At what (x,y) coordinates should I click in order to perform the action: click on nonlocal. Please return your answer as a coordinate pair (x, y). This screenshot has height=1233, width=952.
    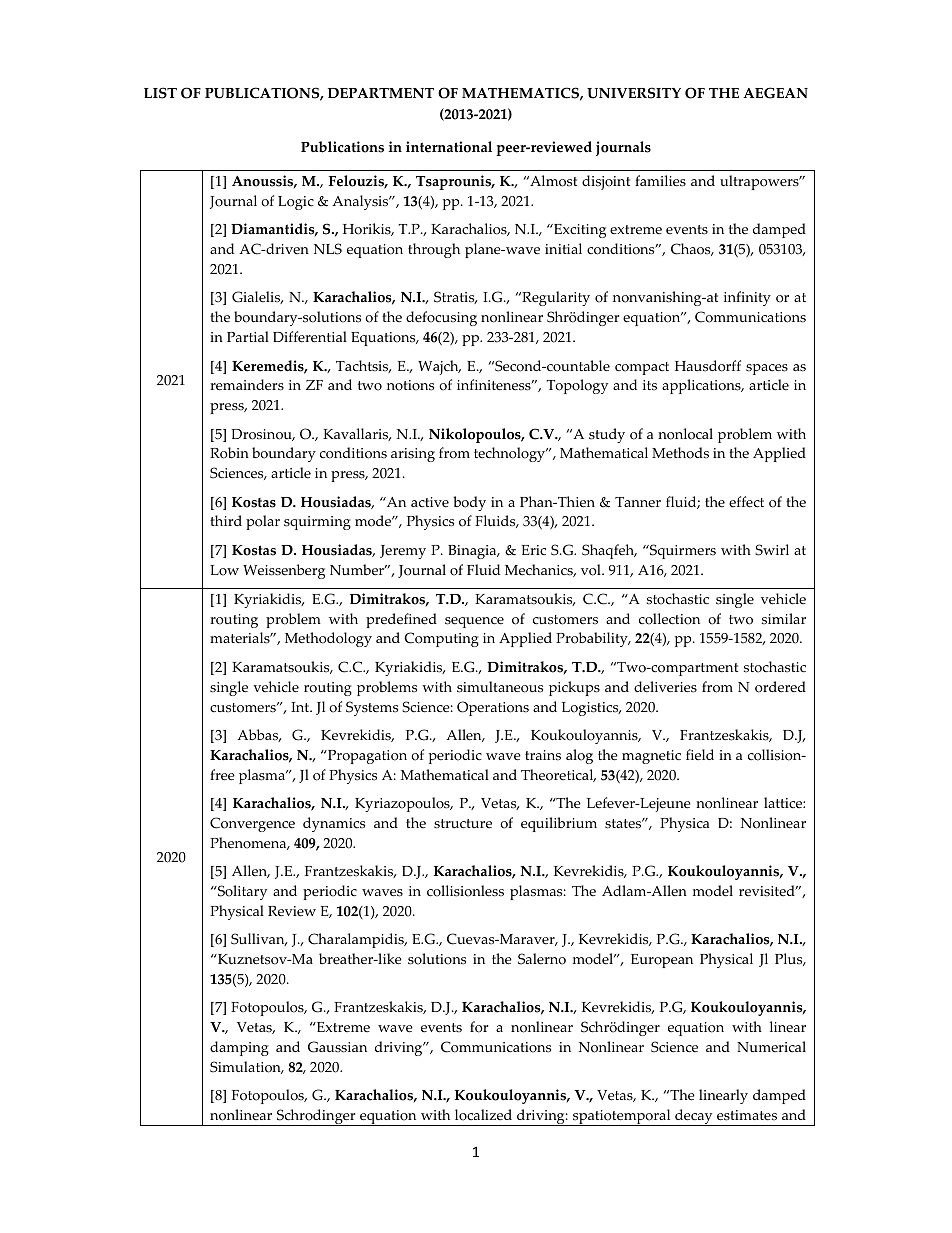
    Looking at the image, I should click on (685, 434).
